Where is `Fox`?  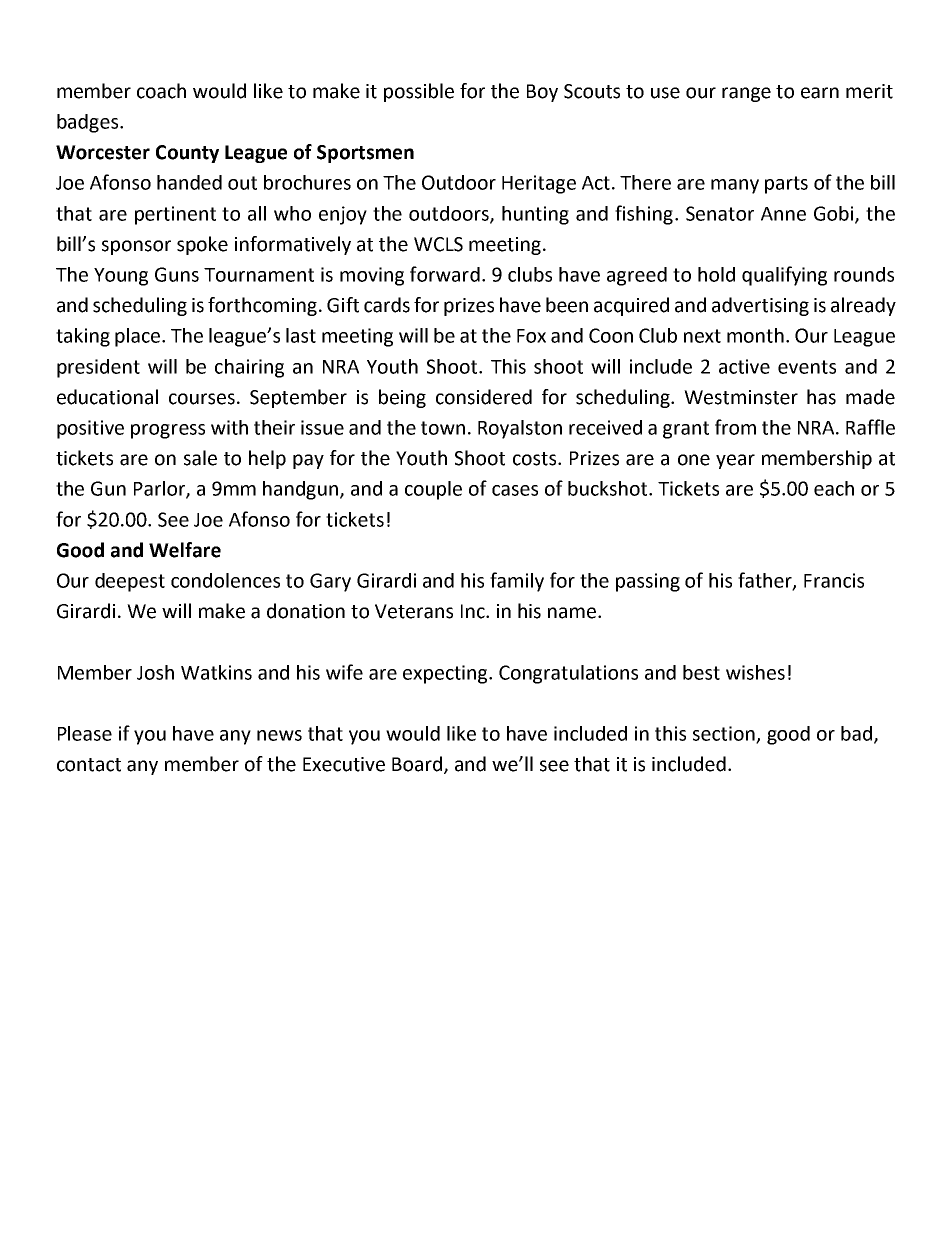 Fox is located at coordinates (531, 336).
